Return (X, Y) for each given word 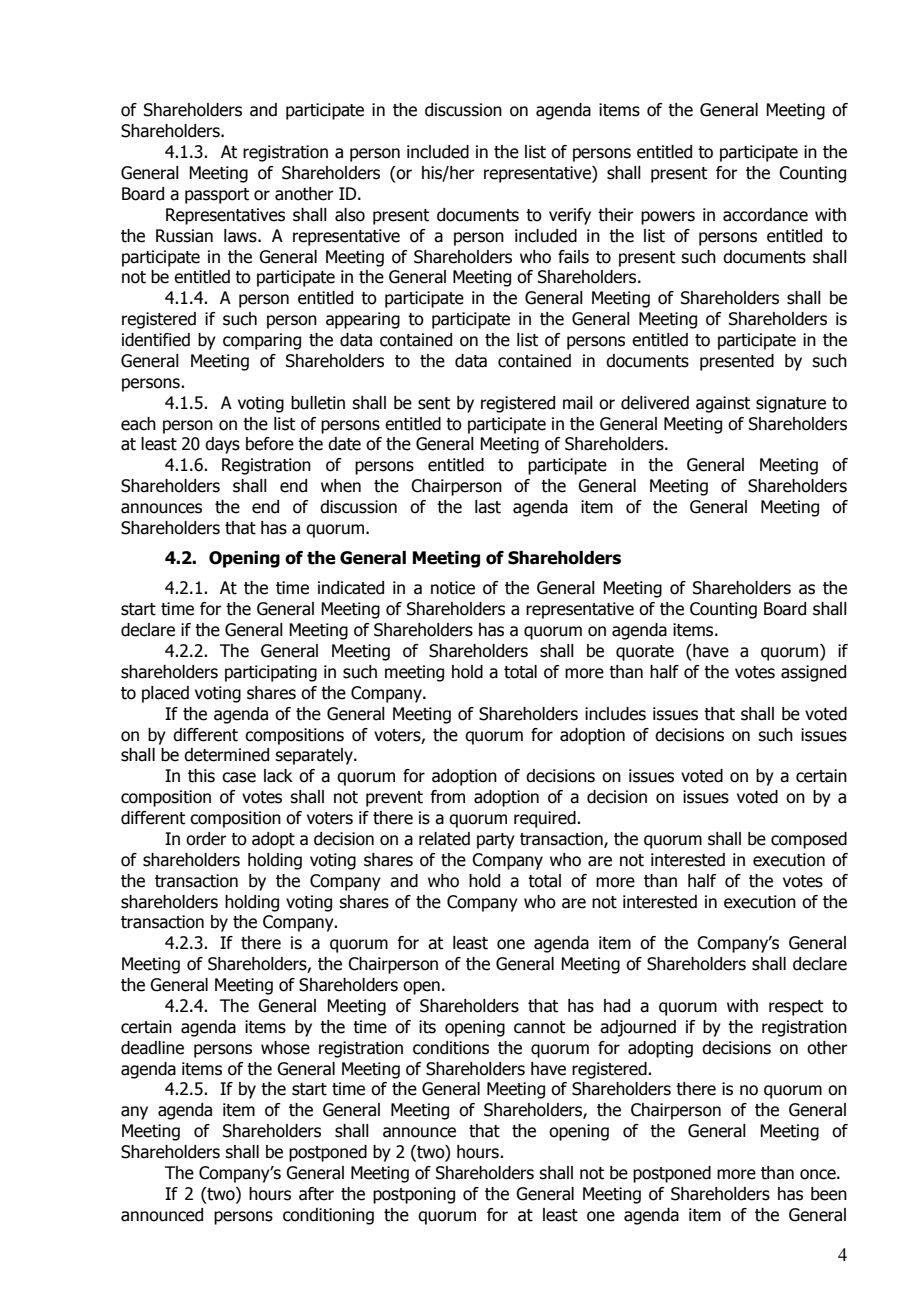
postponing (414, 1195)
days (222, 445)
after (316, 1194)
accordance (765, 215)
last (488, 507)
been (829, 1194)
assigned (813, 673)
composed (809, 840)
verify (570, 216)
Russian (184, 236)
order (206, 839)
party (496, 841)
